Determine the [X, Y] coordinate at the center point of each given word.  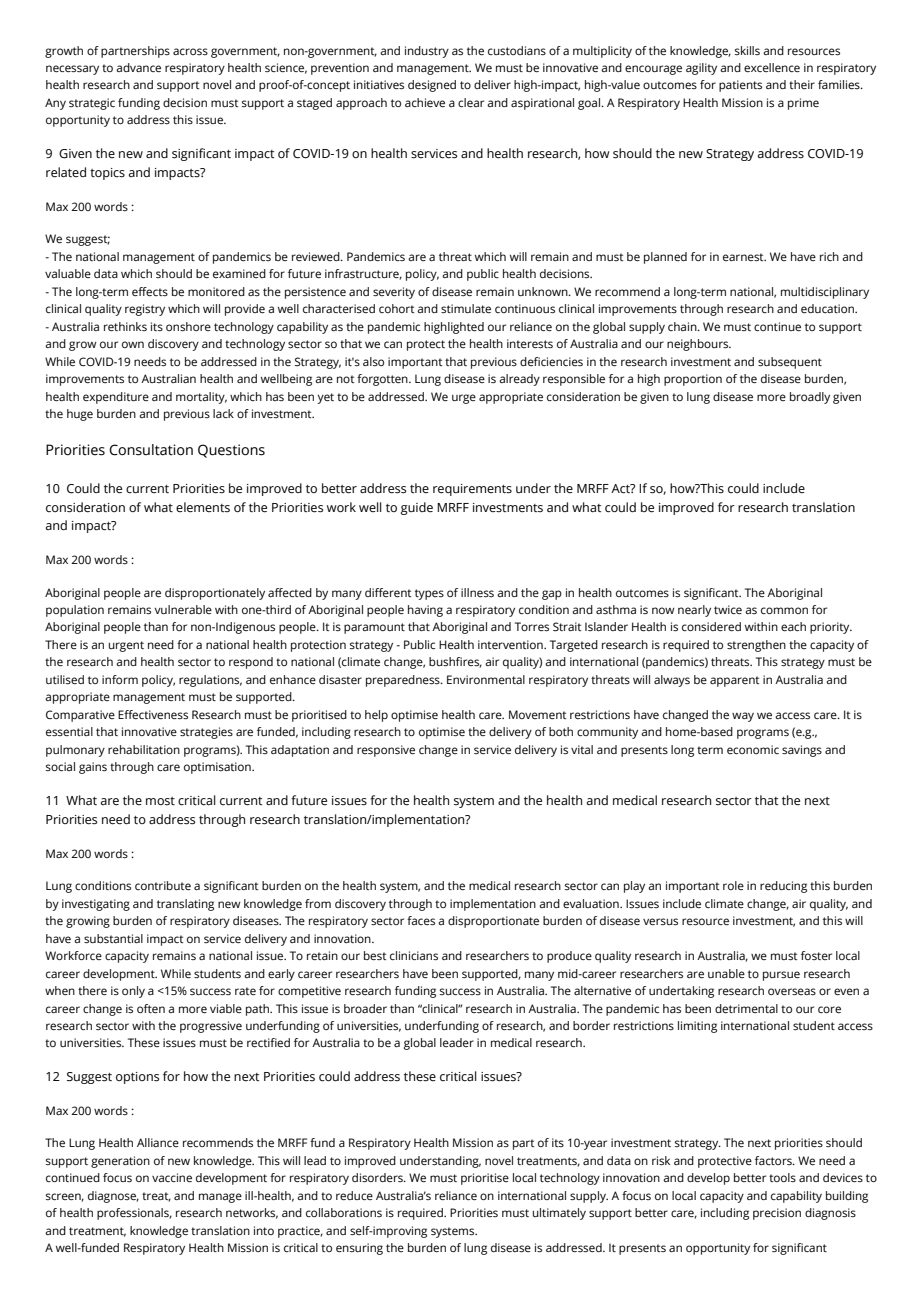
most [160, 801]
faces [421, 921]
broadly [810, 398]
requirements [472, 490]
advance [138, 67]
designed [432, 86]
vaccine [172, 1177]
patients [740, 86]
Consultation [151, 450]
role [733, 885]
